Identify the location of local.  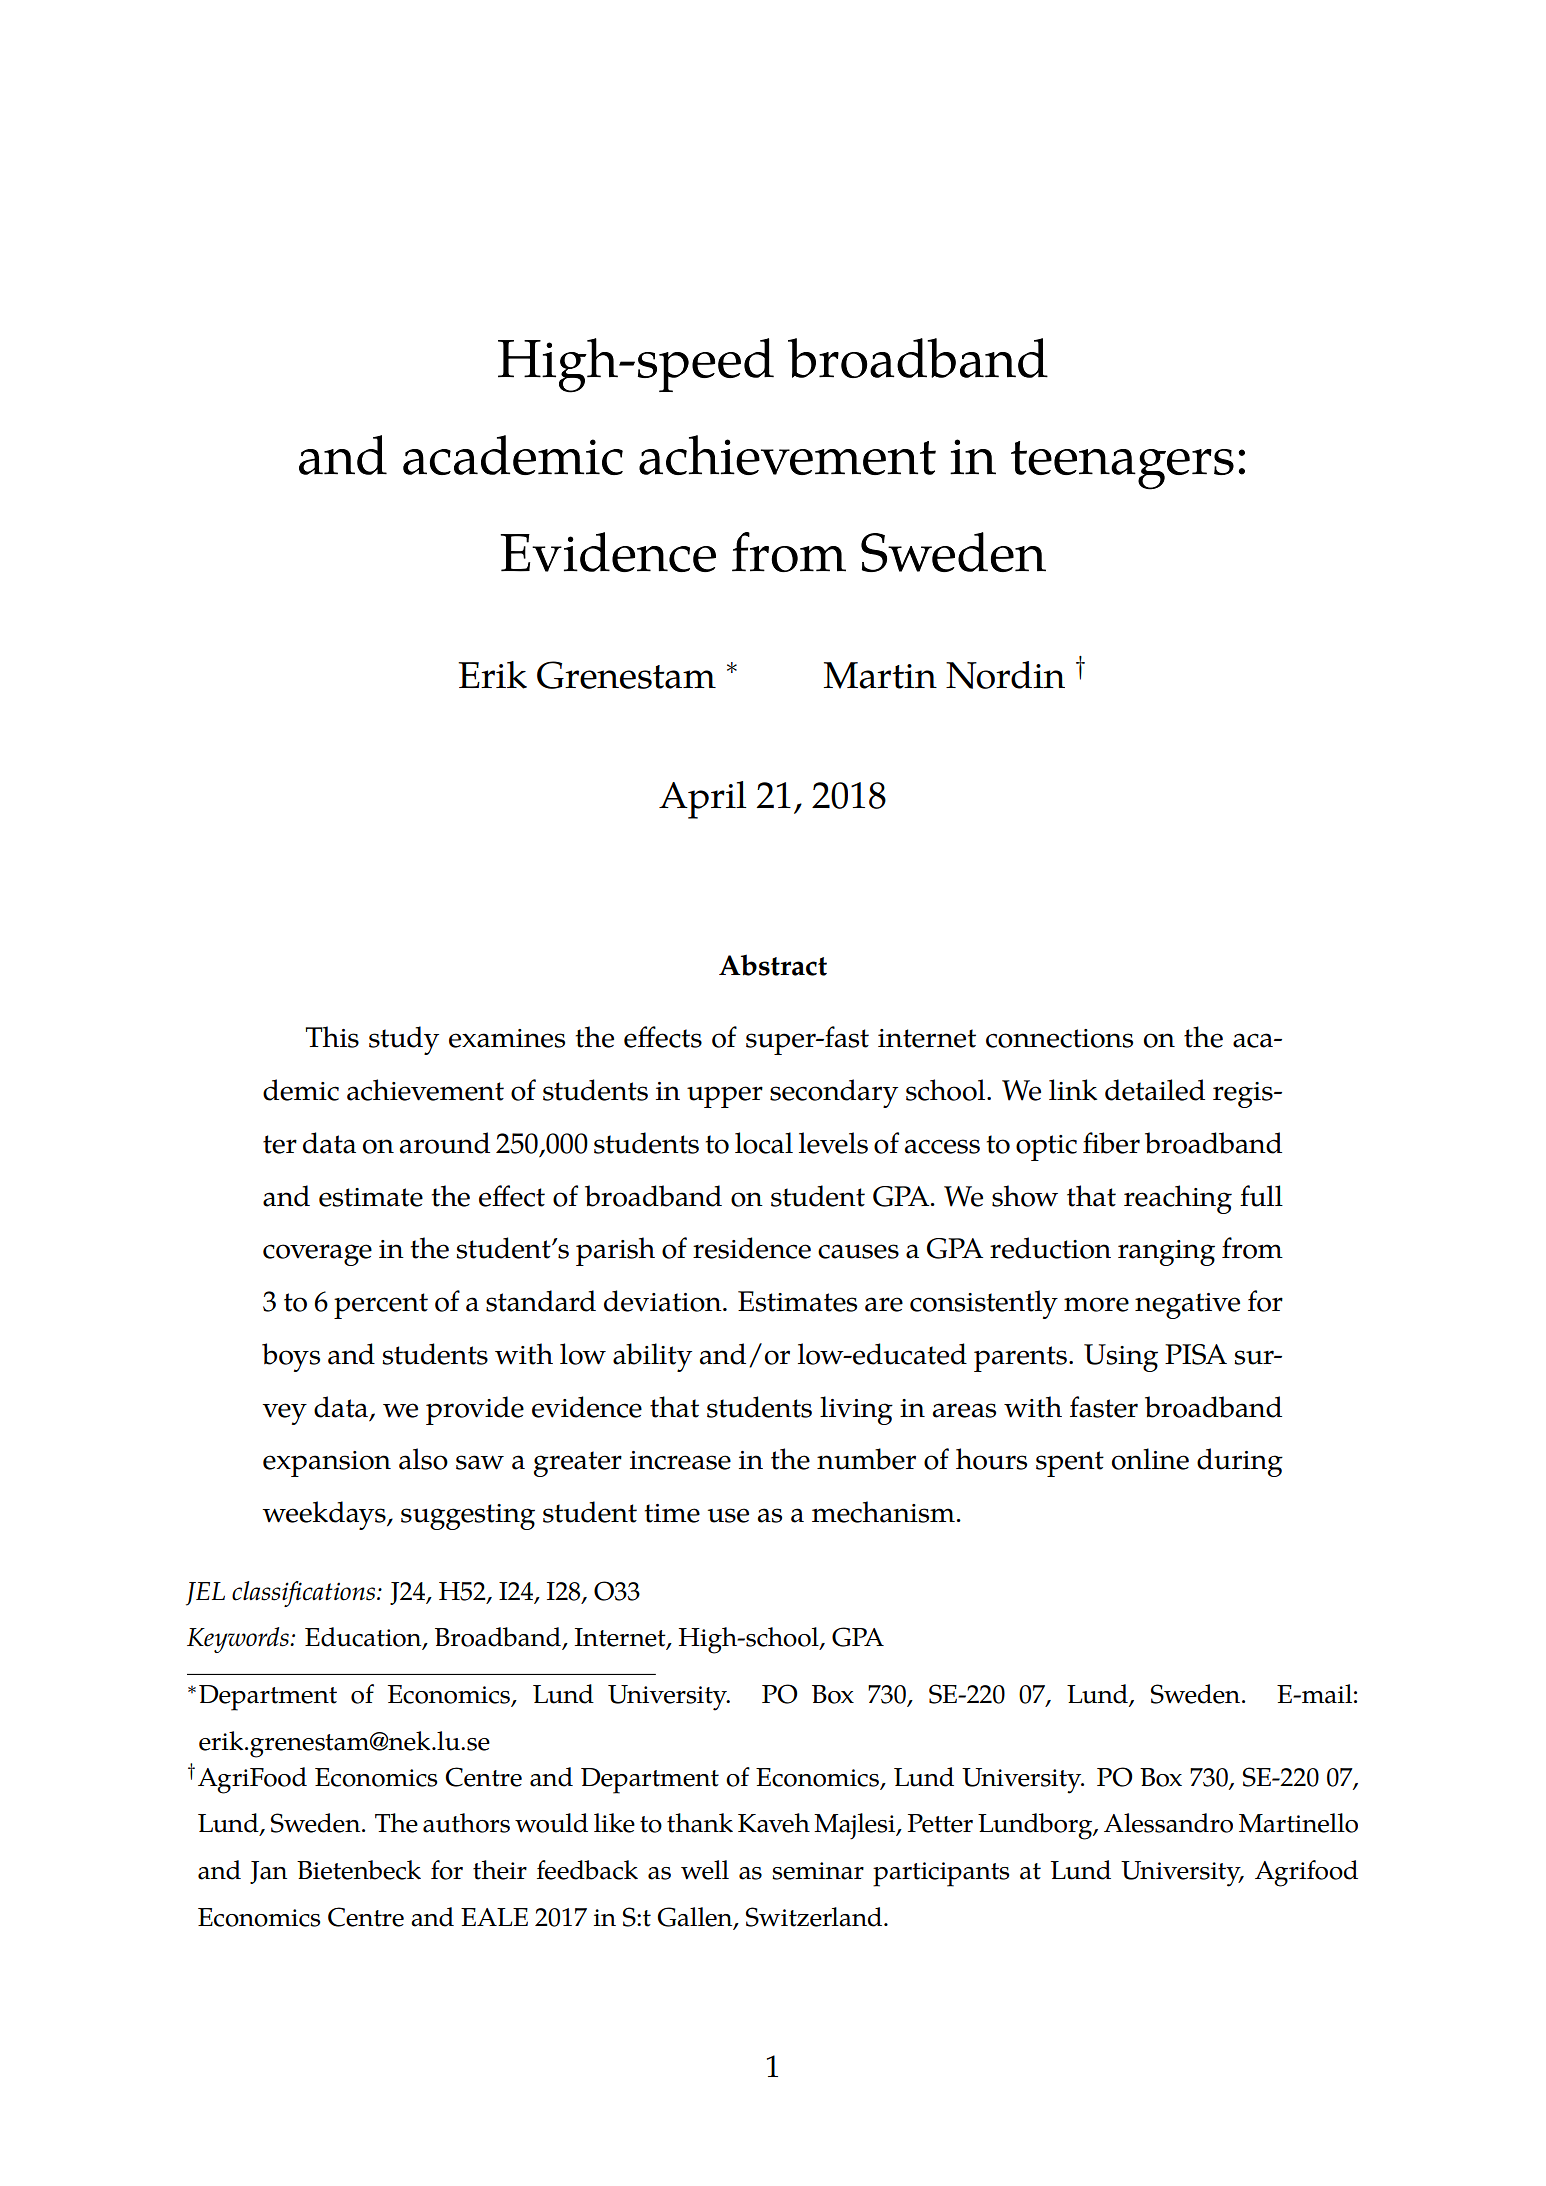
(764, 1143).
